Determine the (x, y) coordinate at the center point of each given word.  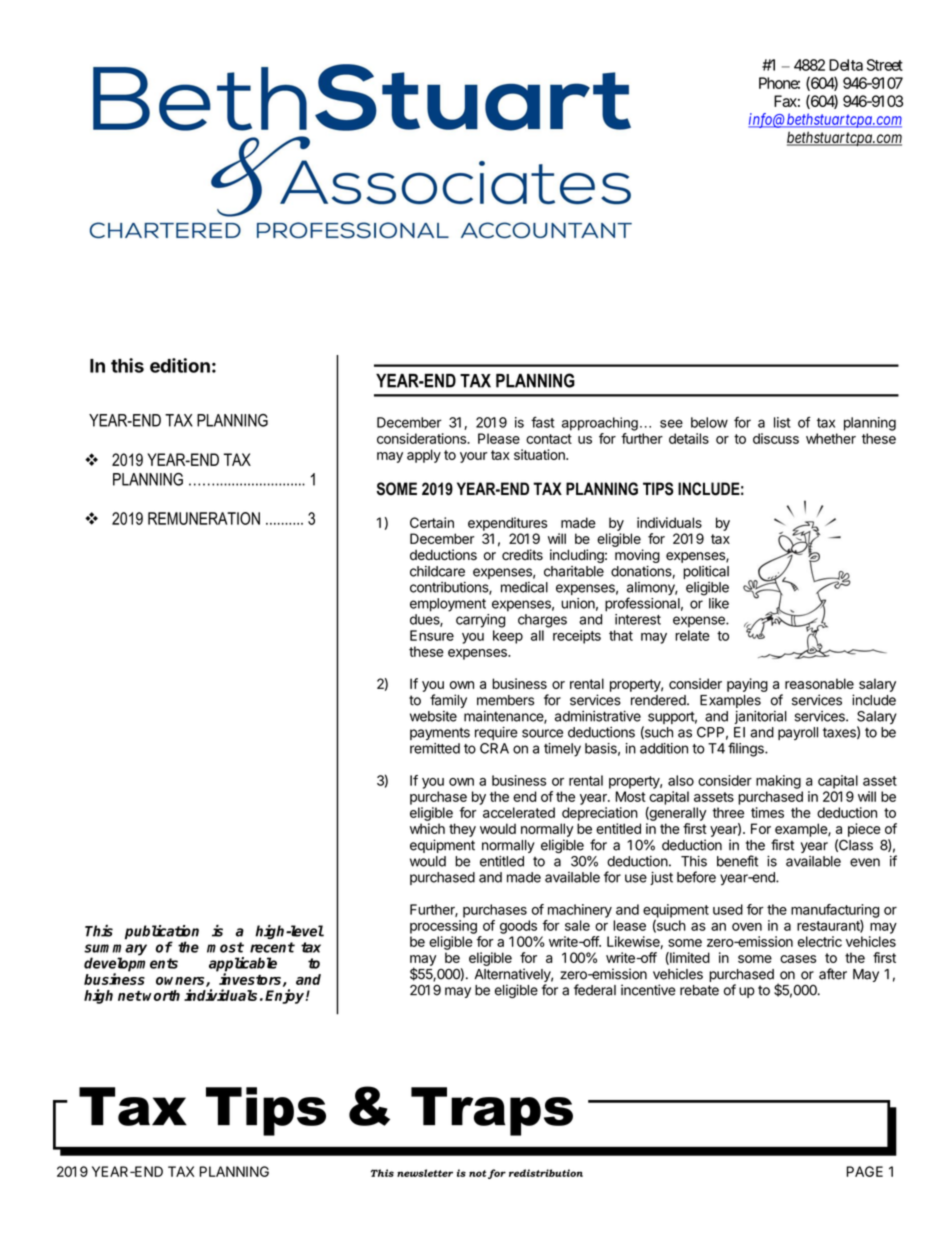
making (778, 782)
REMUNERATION (204, 518)
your (474, 457)
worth (161, 995)
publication (162, 933)
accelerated (519, 812)
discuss (776, 438)
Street (885, 65)
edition (180, 365)
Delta (846, 65)
